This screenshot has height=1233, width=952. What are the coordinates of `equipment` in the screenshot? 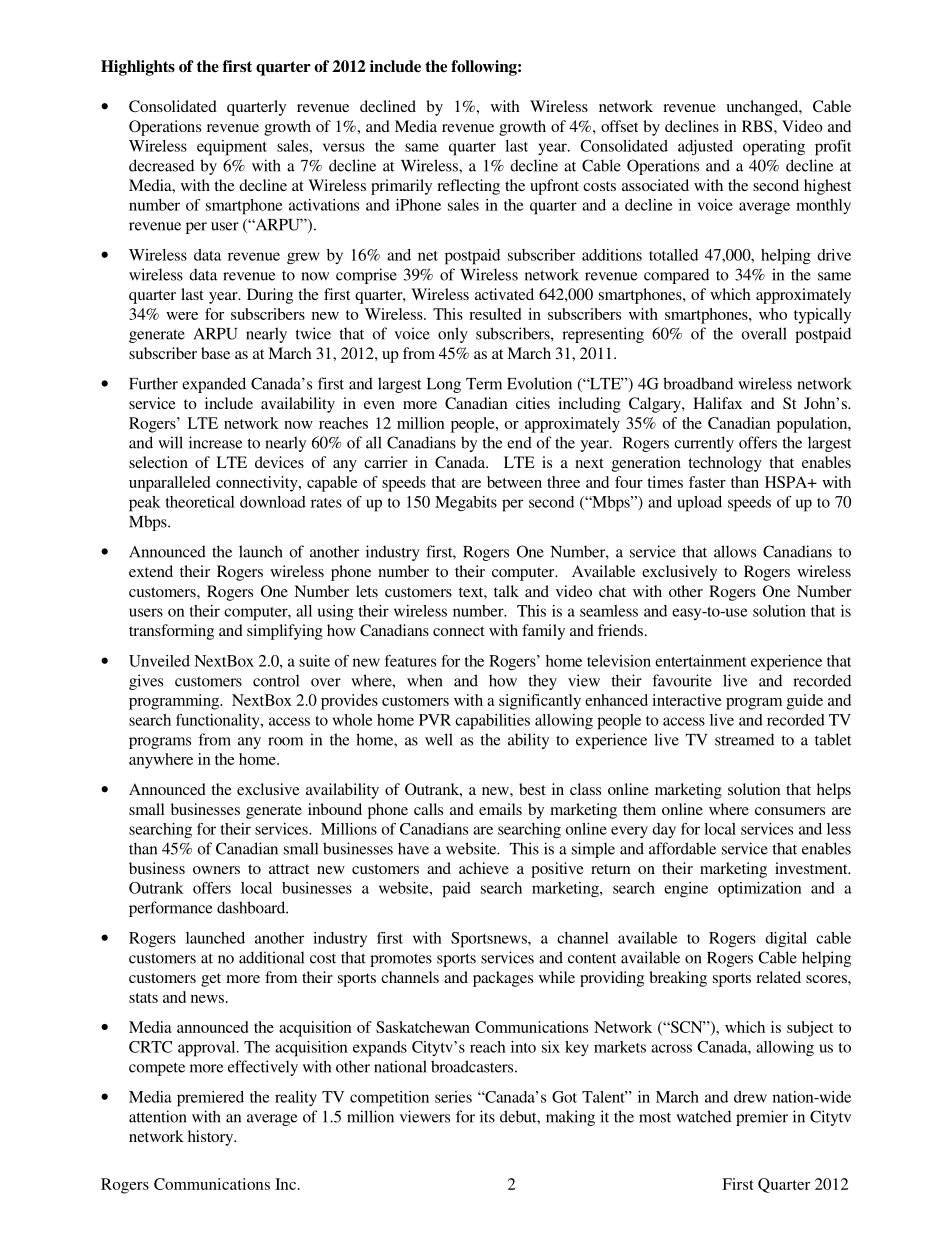 It's located at (232, 148).
